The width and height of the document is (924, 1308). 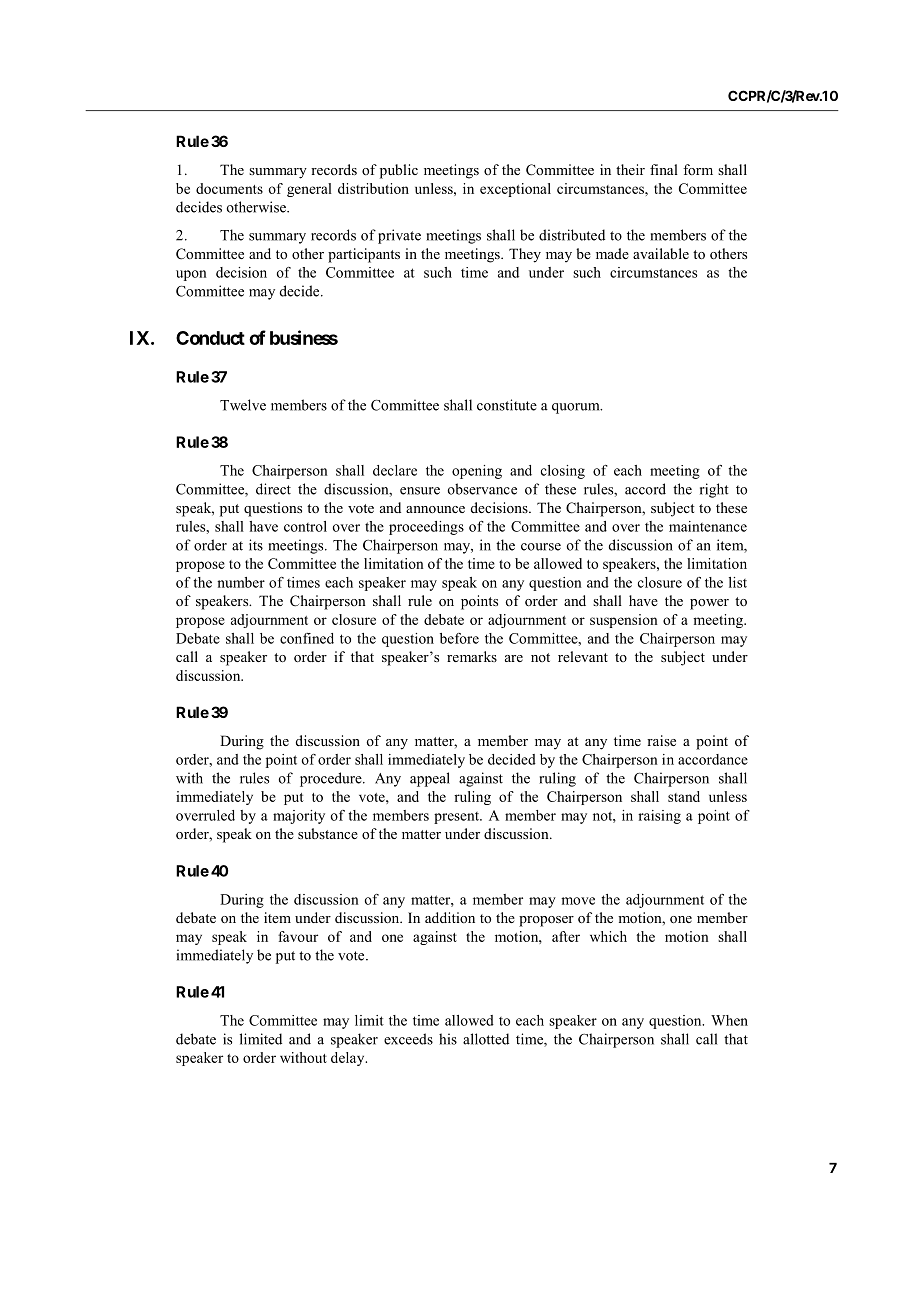 I want to click on present, so click(x=458, y=818).
